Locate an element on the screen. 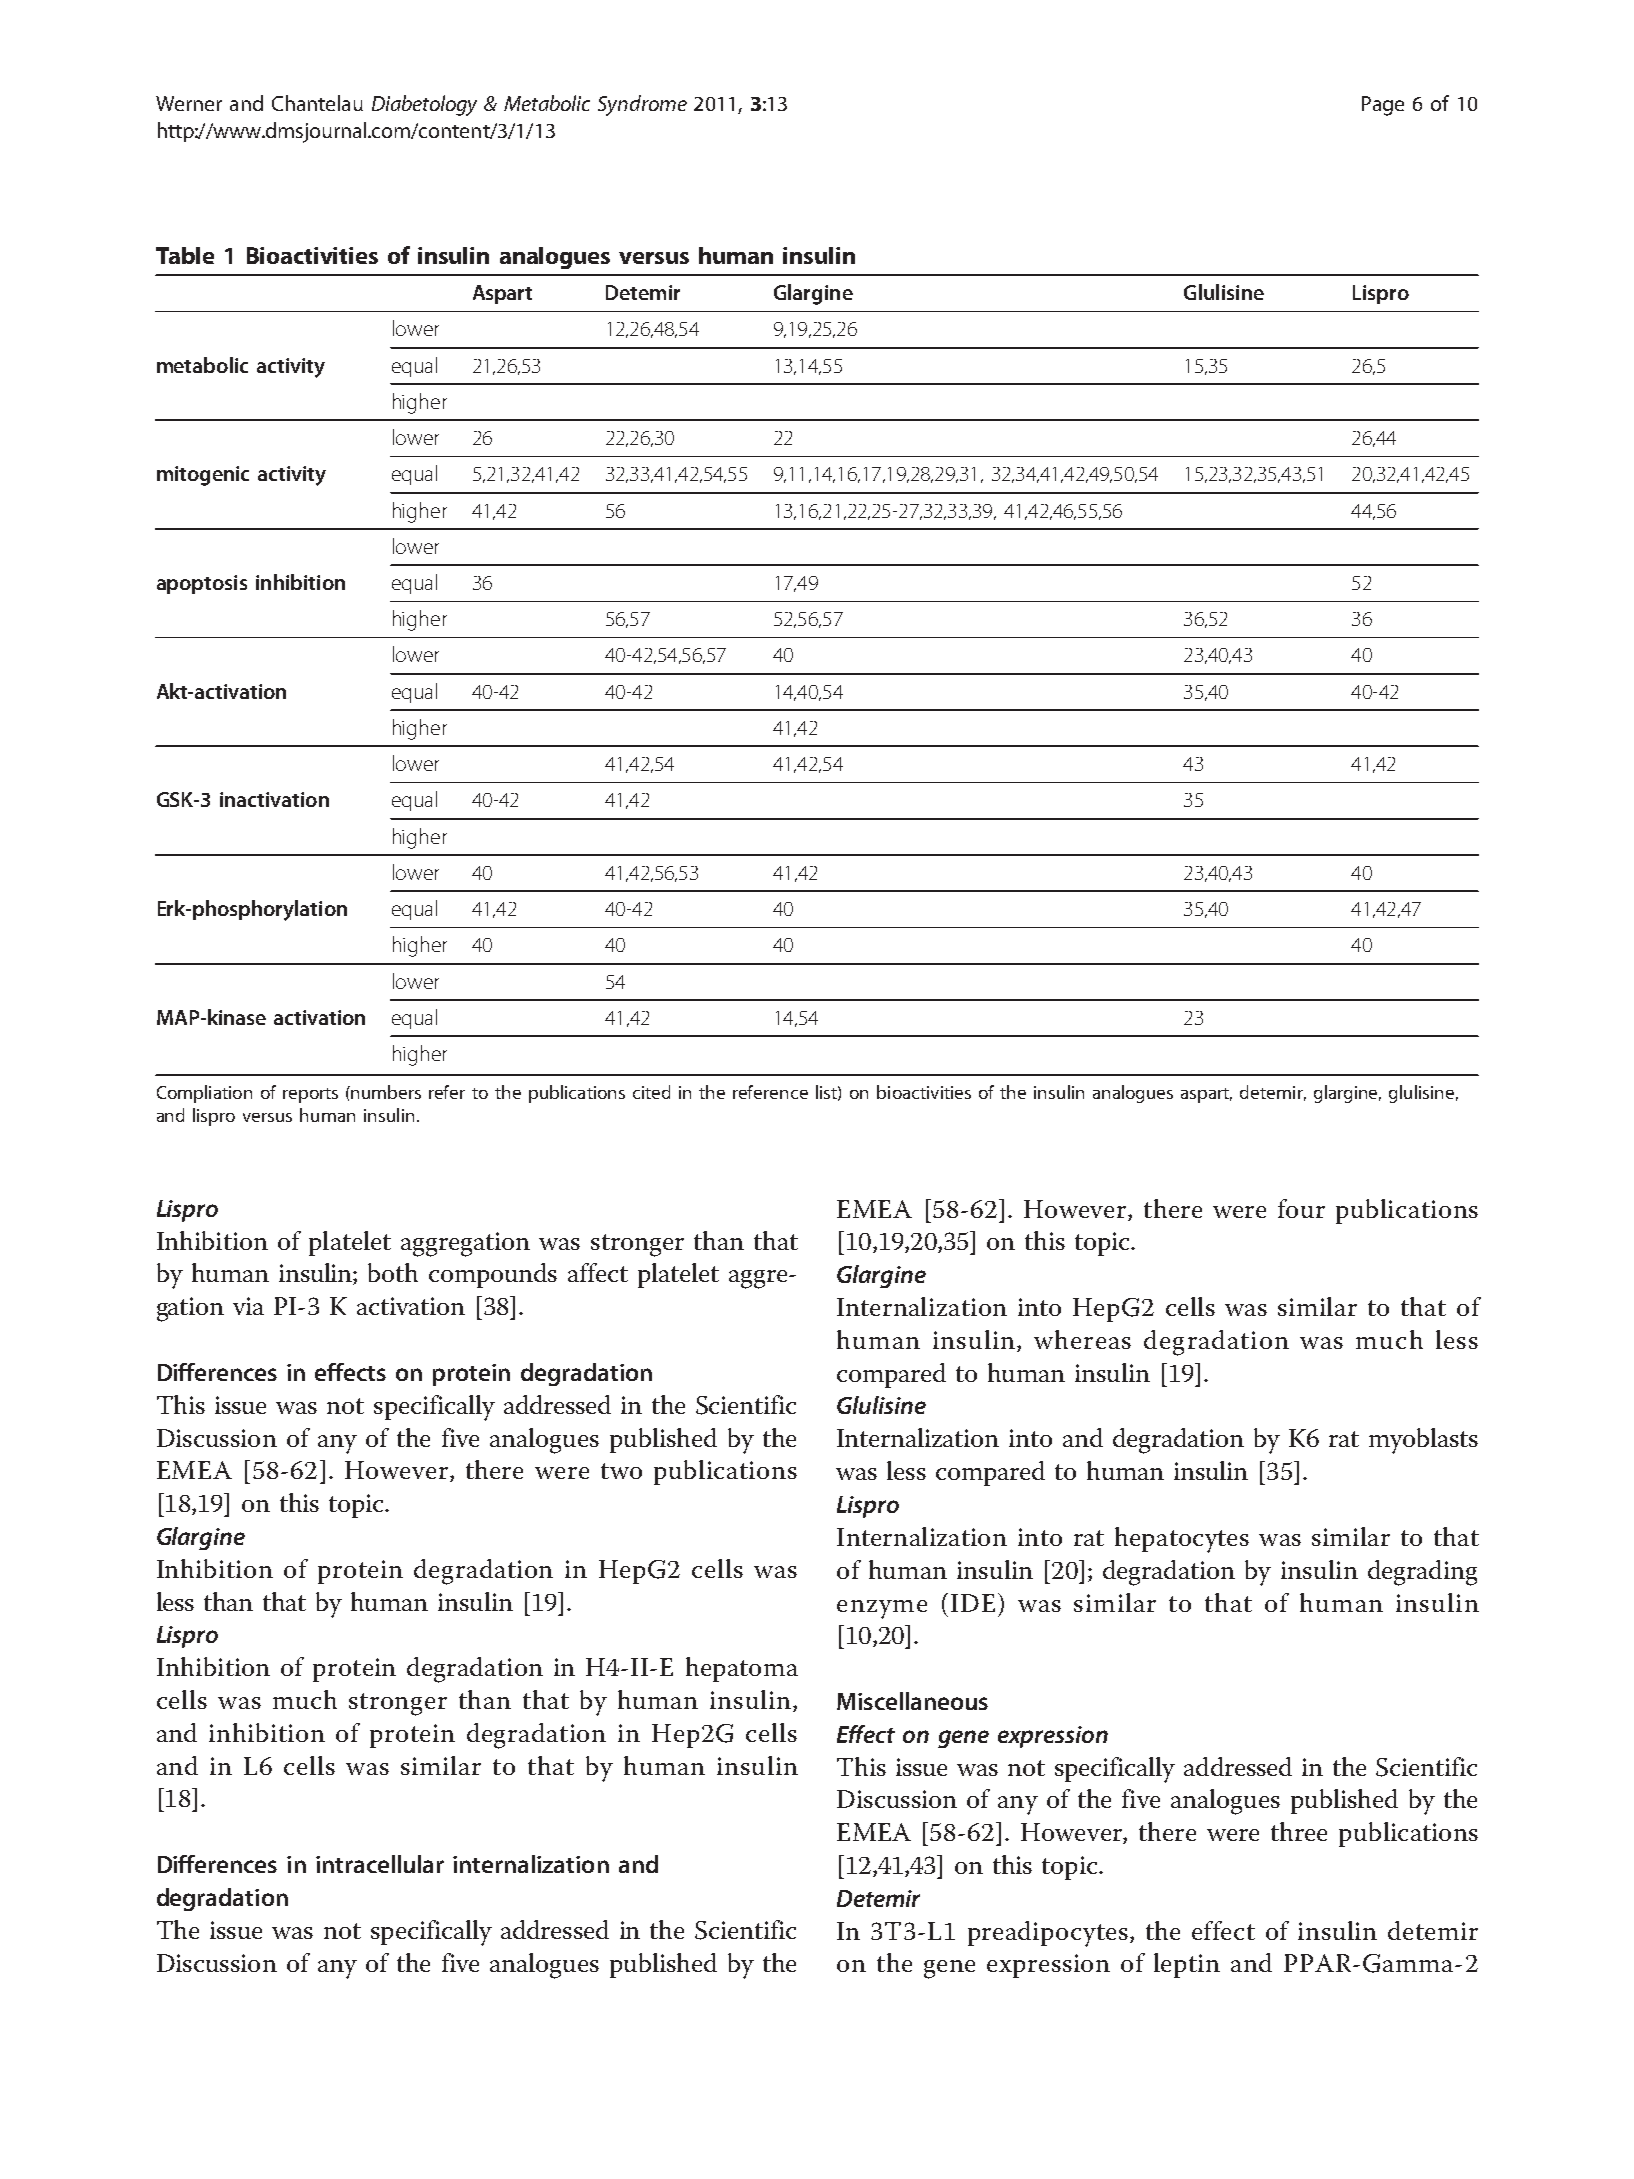  cited is located at coordinates (651, 1092).
